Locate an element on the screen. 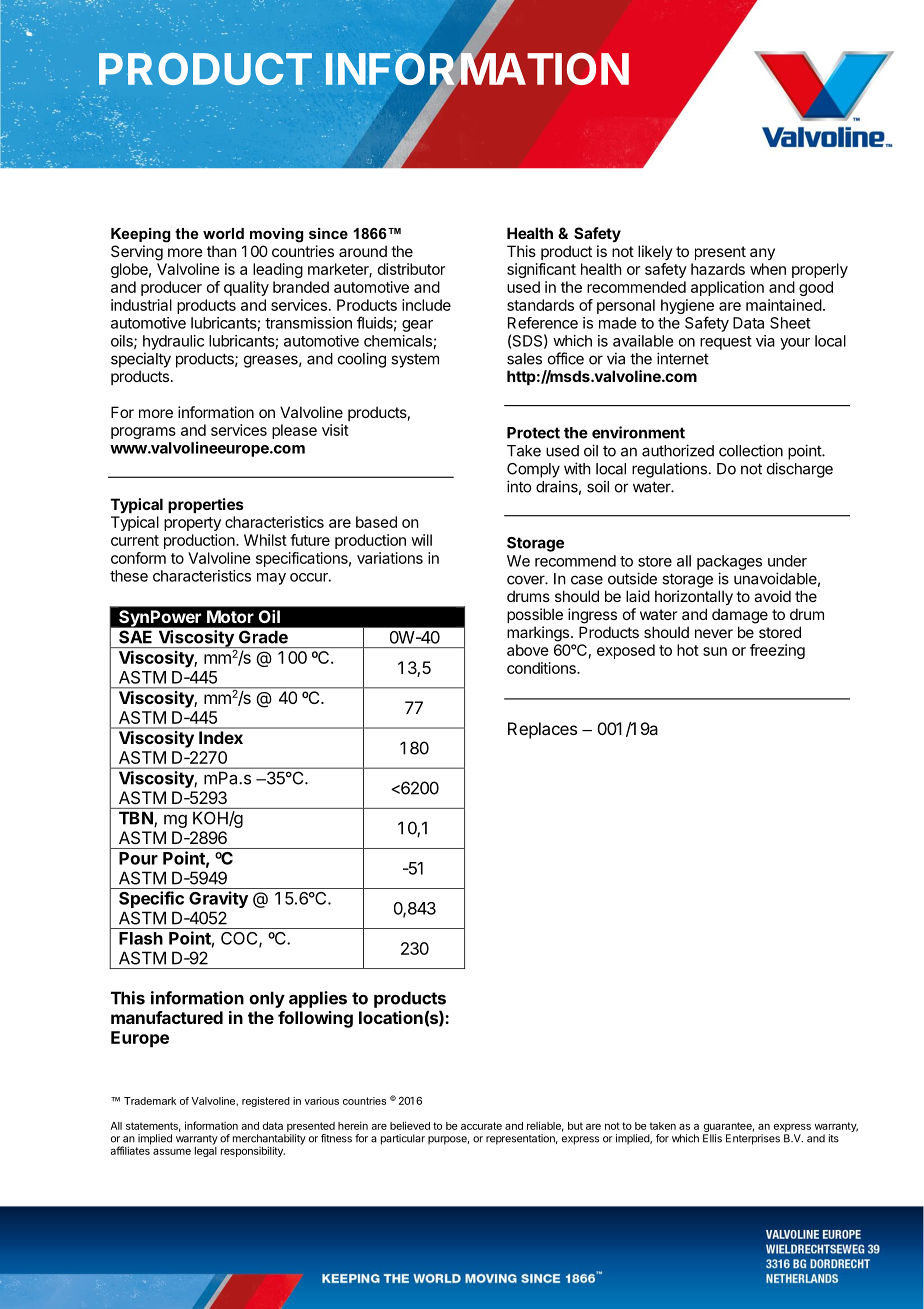  Replaces is located at coordinates (542, 730).
